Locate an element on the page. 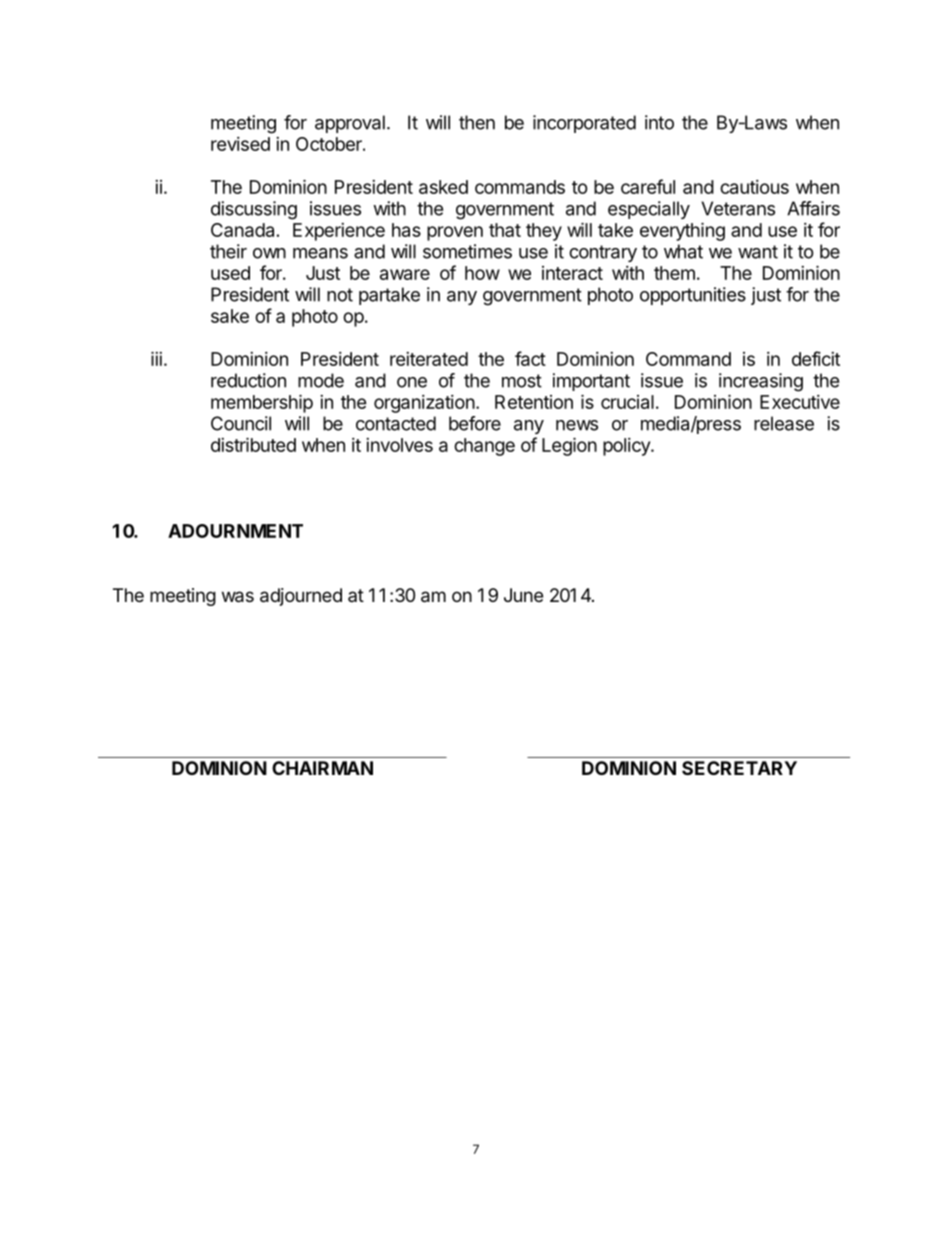 The width and height of the image is (952, 1233). revised is located at coordinates (240, 144).
